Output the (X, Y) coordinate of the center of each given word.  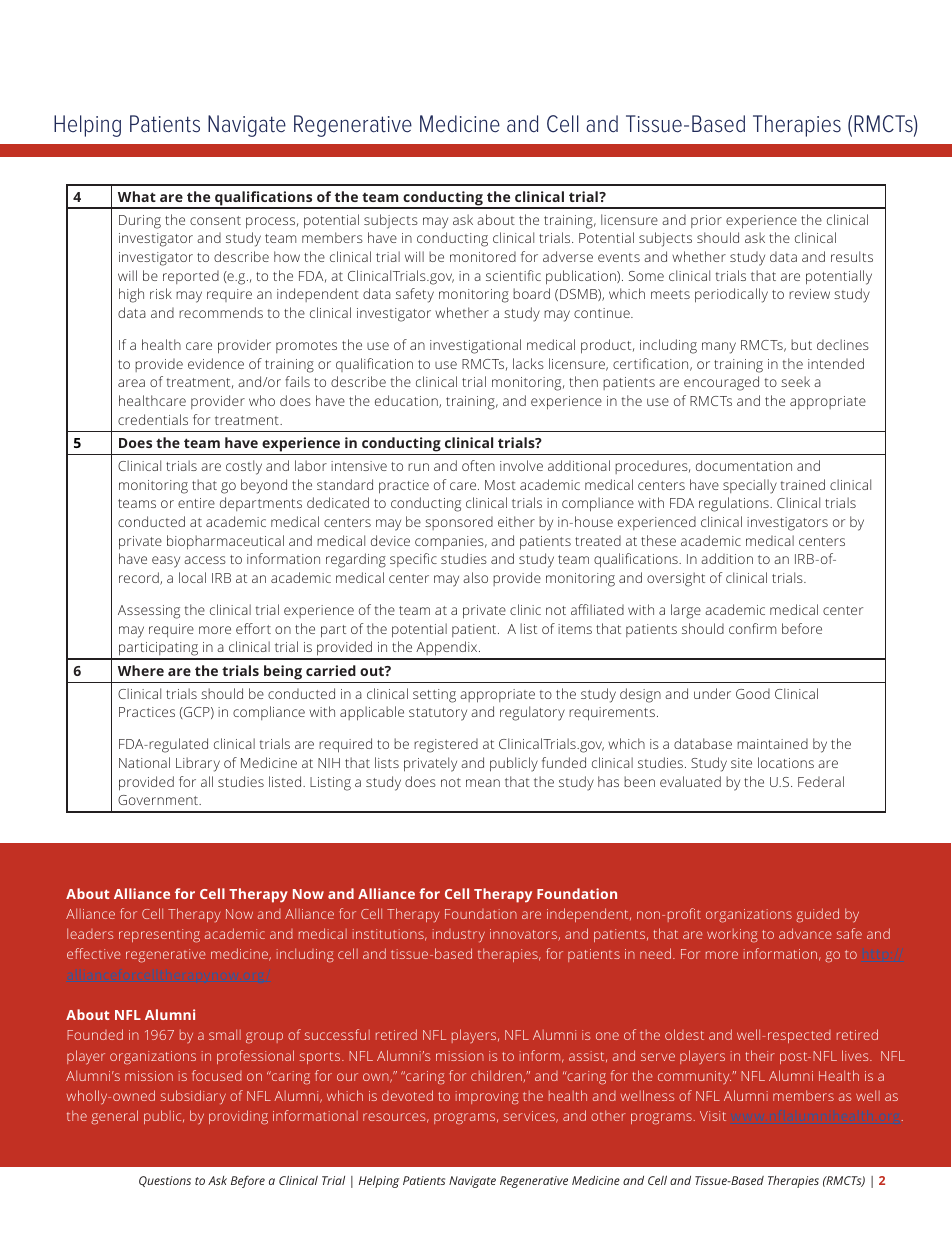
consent (215, 220)
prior (706, 221)
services (530, 1117)
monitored (483, 256)
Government (159, 800)
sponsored (459, 523)
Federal (821, 781)
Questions (165, 1181)
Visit (713, 1116)
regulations (735, 504)
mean (483, 783)
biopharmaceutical (225, 542)
